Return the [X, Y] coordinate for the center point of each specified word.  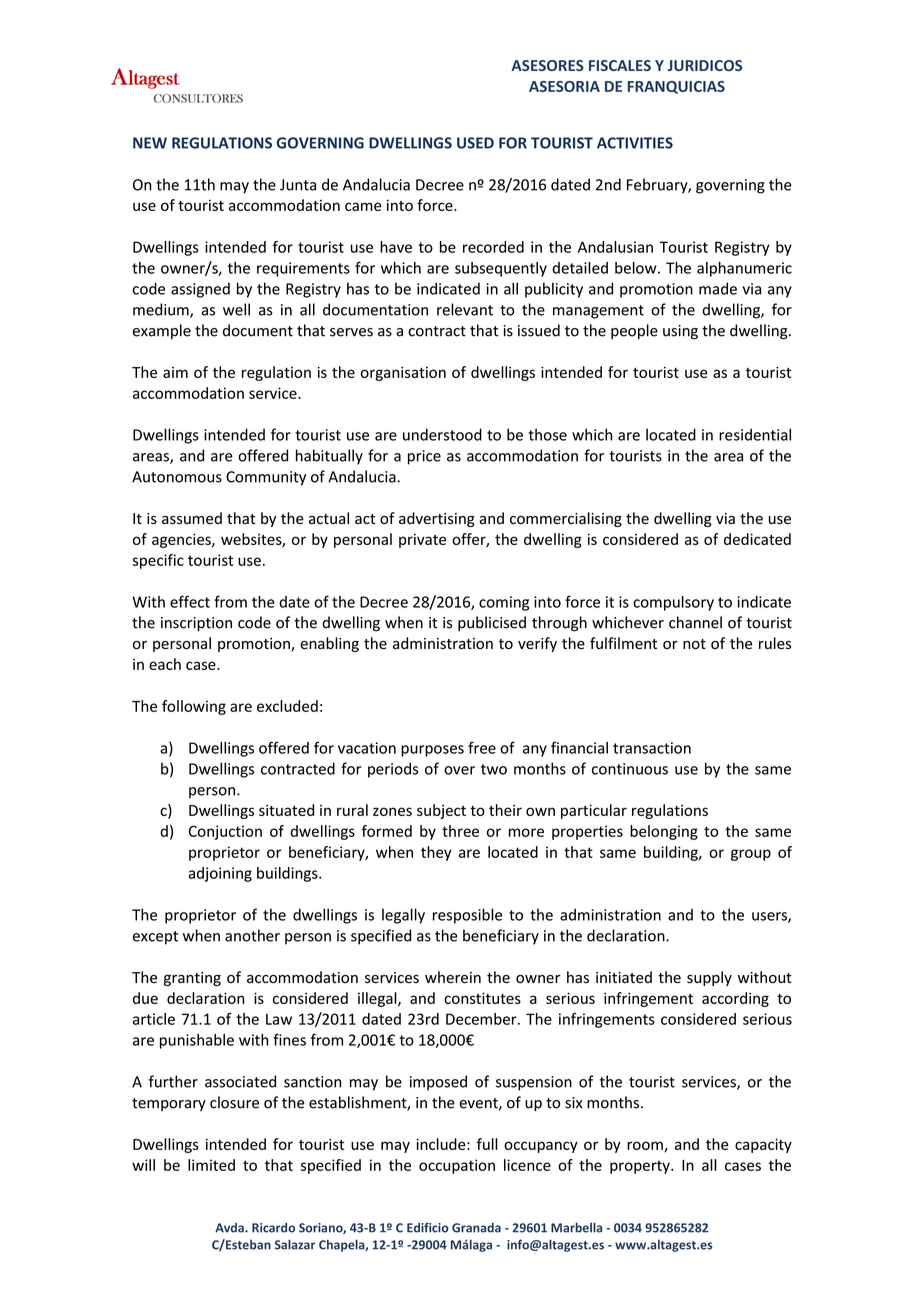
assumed [192, 518]
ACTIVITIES [635, 143]
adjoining [220, 874]
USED [475, 143]
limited [211, 1165]
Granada [476, 1228]
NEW [150, 143]
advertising [437, 519]
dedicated [757, 539]
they [436, 853]
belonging [664, 832]
